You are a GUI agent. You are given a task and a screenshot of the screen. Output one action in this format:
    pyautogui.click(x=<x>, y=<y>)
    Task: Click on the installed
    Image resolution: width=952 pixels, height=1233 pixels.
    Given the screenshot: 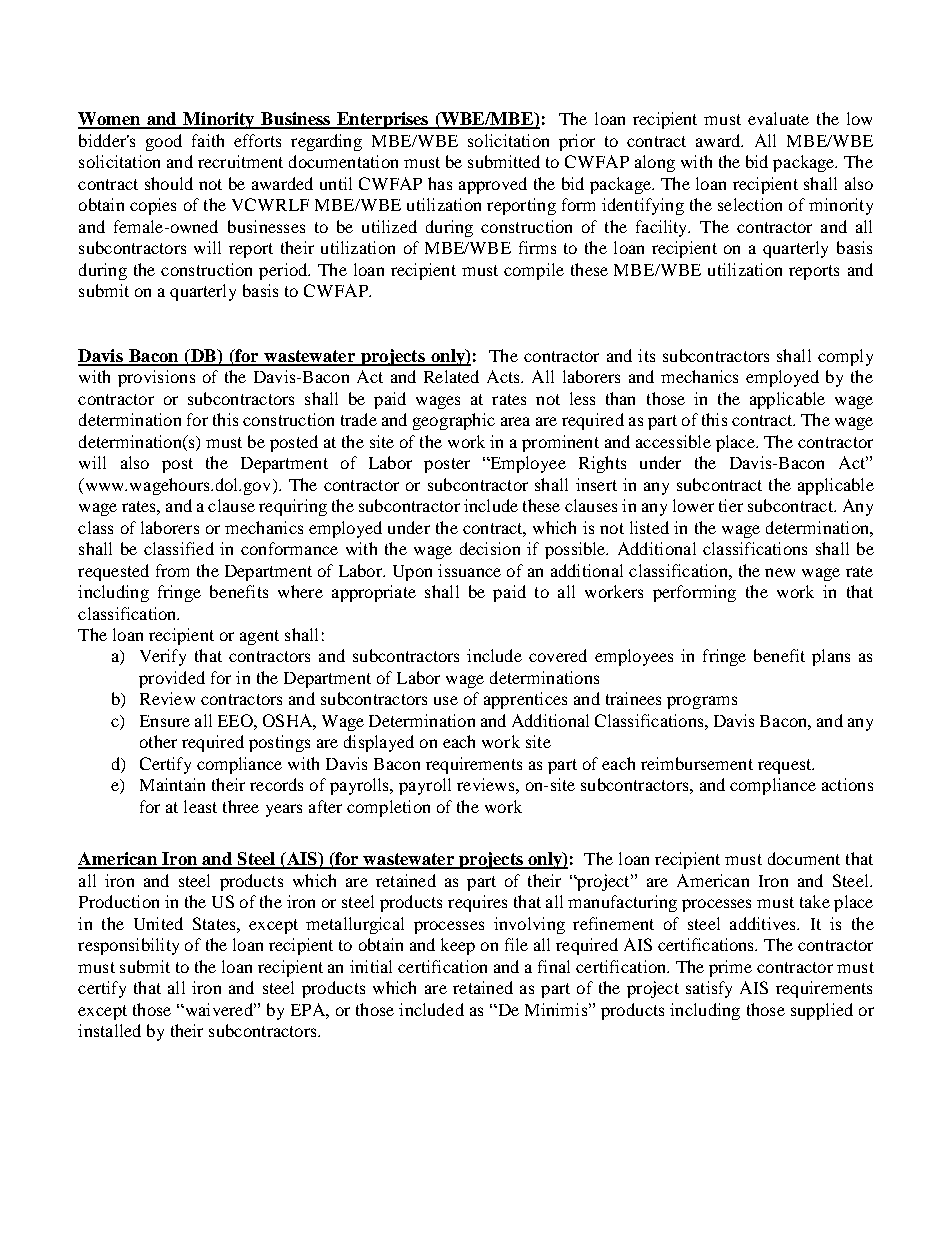 What is the action you would take?
    pyautogui.click(x=109, y=1030)
